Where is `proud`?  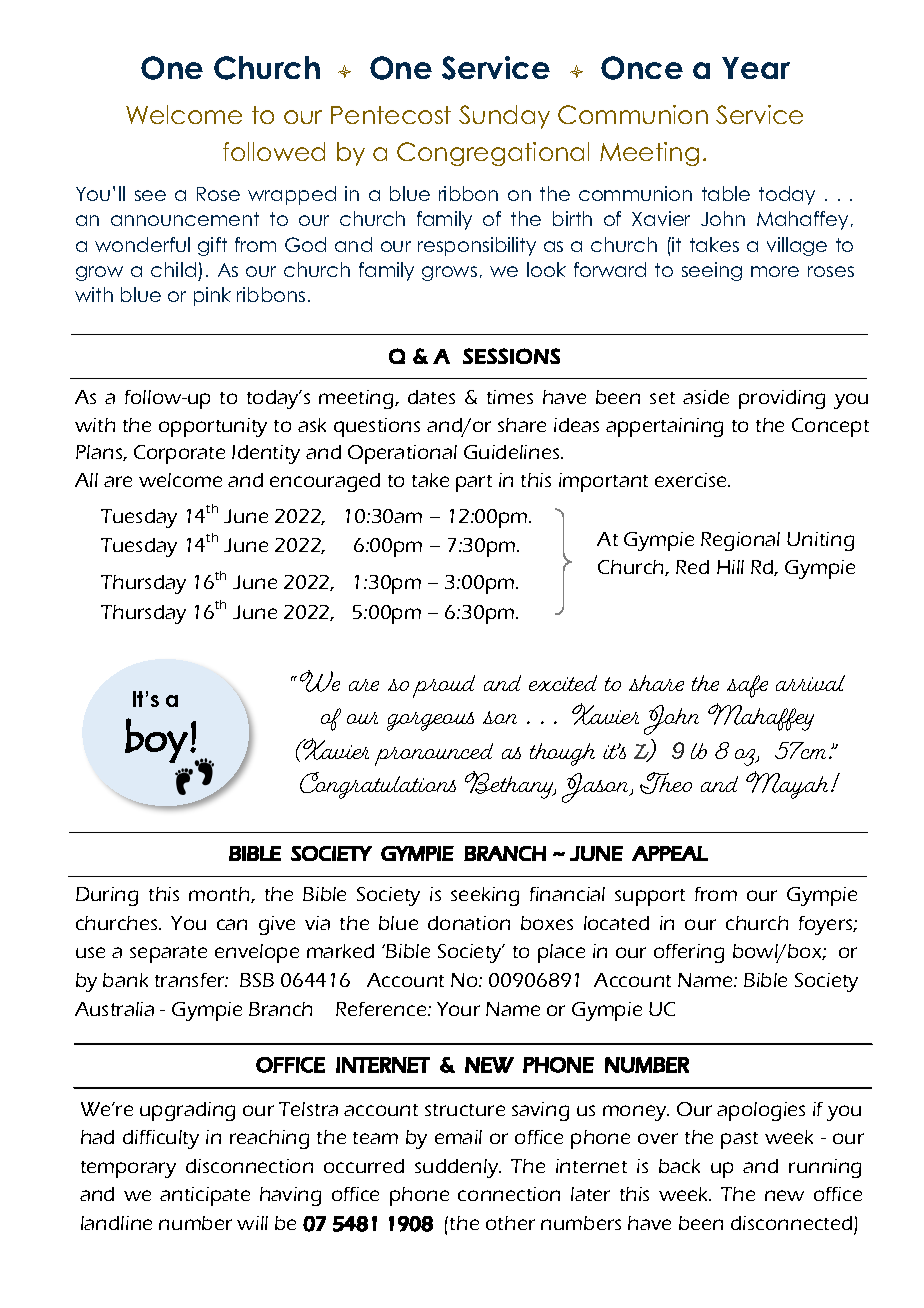 proud is located at coordinates (444, 686).
